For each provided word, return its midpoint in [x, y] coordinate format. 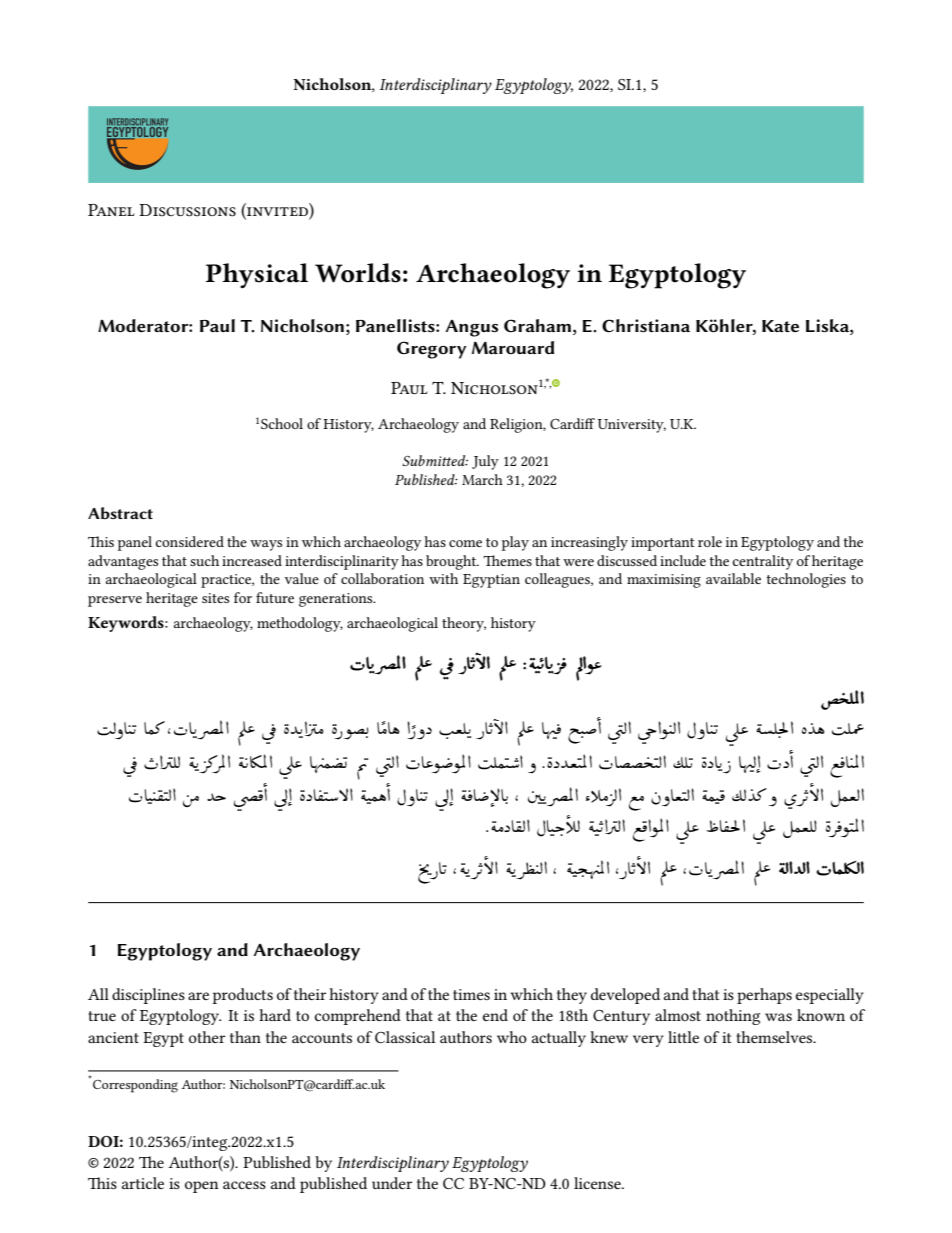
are [198, 996]
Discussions [187, 210]
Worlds [358, 273]
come [465, 543]
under [392, 1183]
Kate [780, 326]
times [471, 994]
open [202, 1187]
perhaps [764, 996]
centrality [763, 562]
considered [190, 541]
